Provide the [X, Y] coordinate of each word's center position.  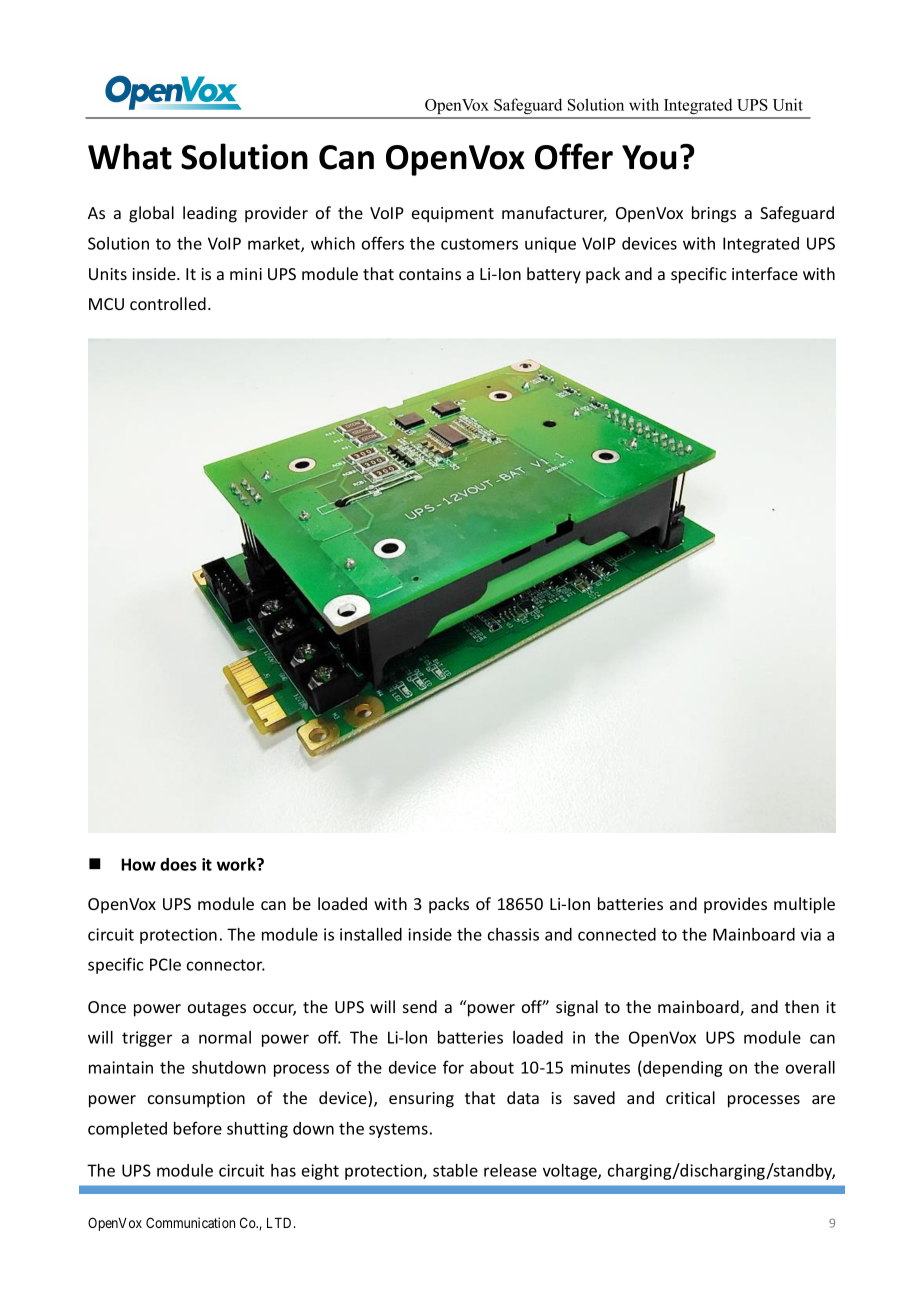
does [178, 864]
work [237, 864]
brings [714, 214]
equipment [453, 215]
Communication [190, 1222]
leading [210, 214]
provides [735, 905]
